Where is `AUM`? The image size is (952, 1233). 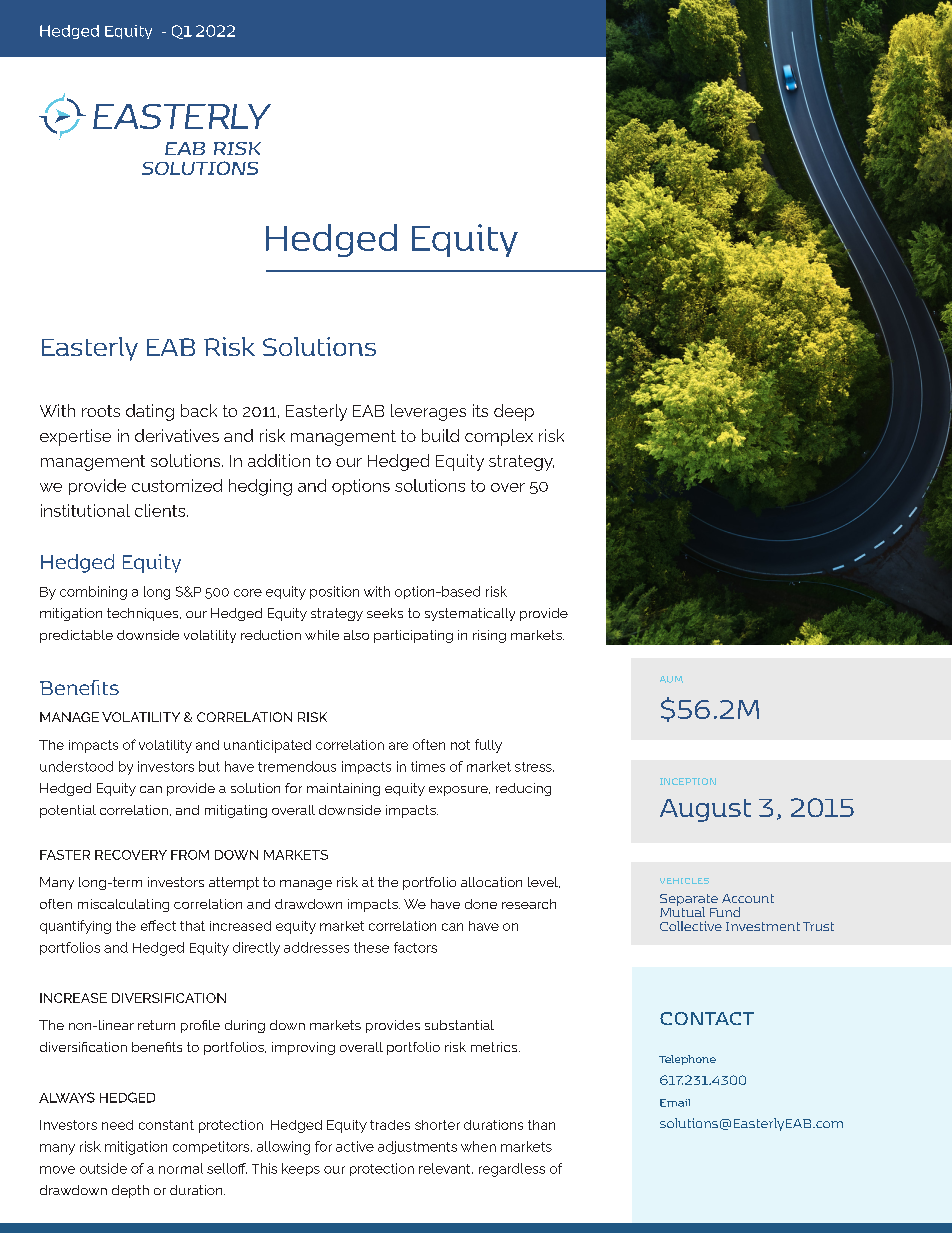 AUM is located at coordinates (671, 679).
